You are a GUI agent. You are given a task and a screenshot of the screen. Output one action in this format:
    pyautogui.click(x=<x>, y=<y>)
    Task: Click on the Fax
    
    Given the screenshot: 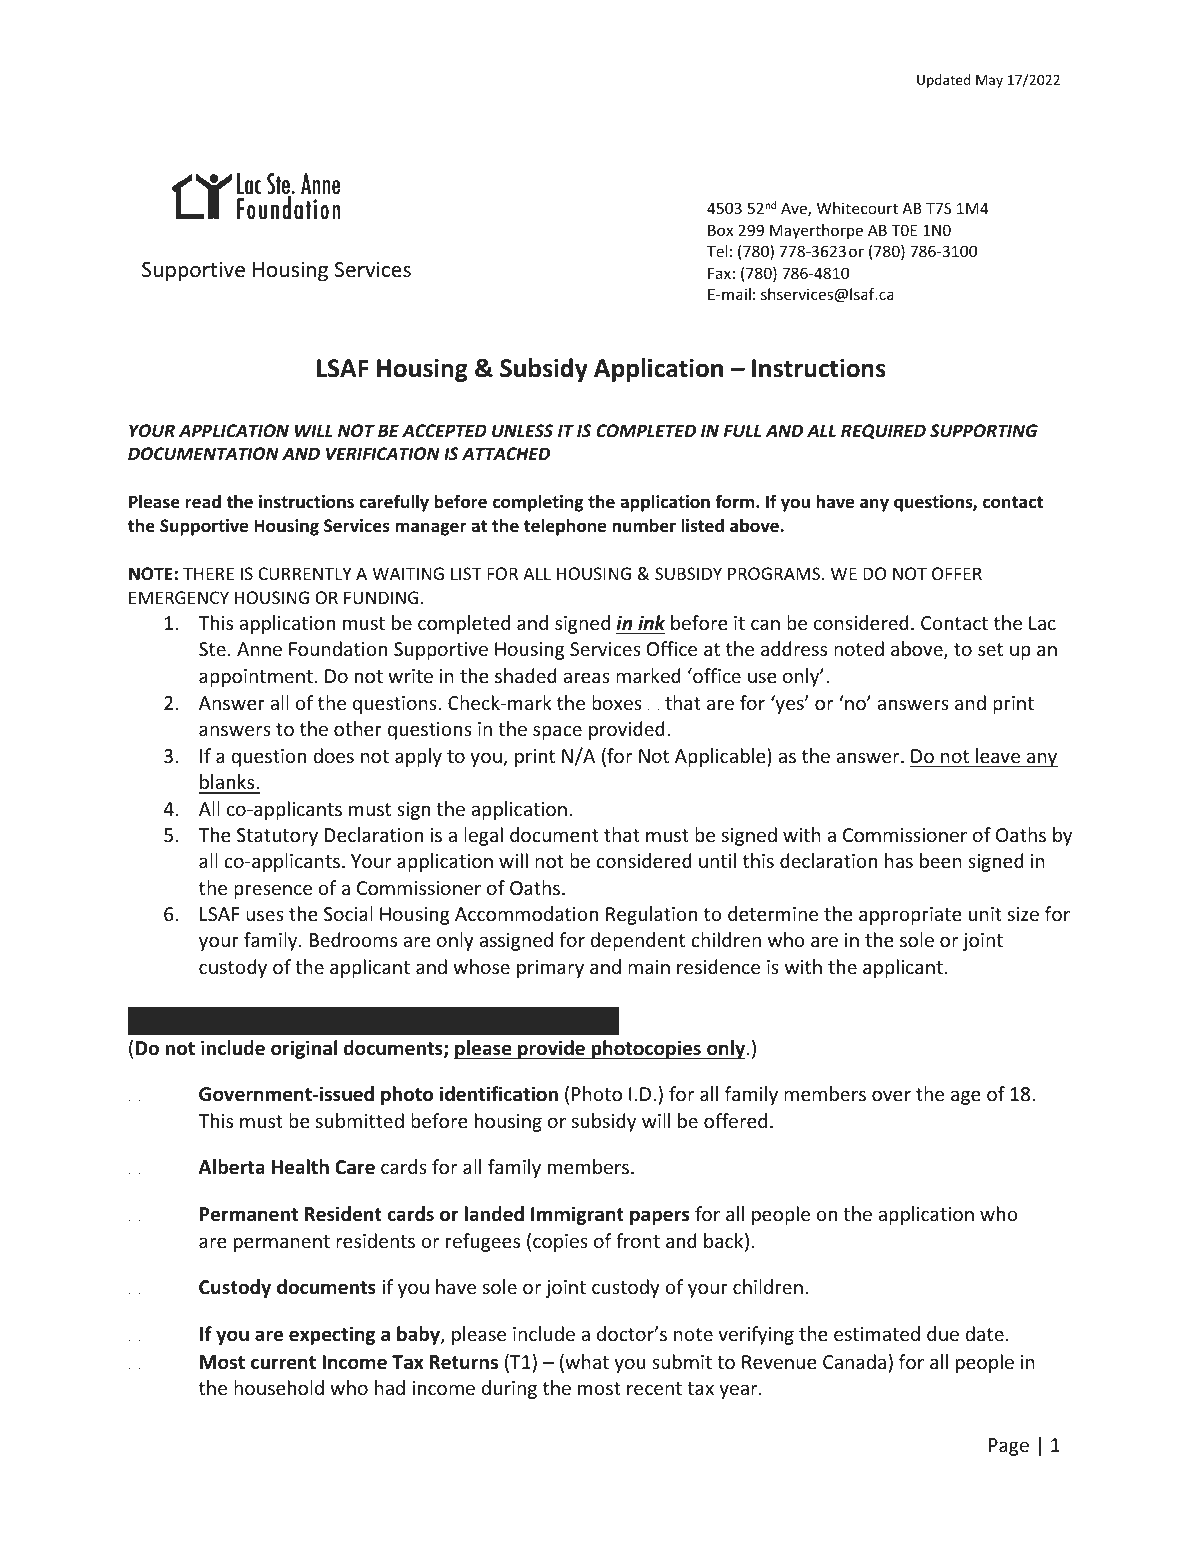 What is the action you would take?
    pyautogui.click(x=719, y=273)
